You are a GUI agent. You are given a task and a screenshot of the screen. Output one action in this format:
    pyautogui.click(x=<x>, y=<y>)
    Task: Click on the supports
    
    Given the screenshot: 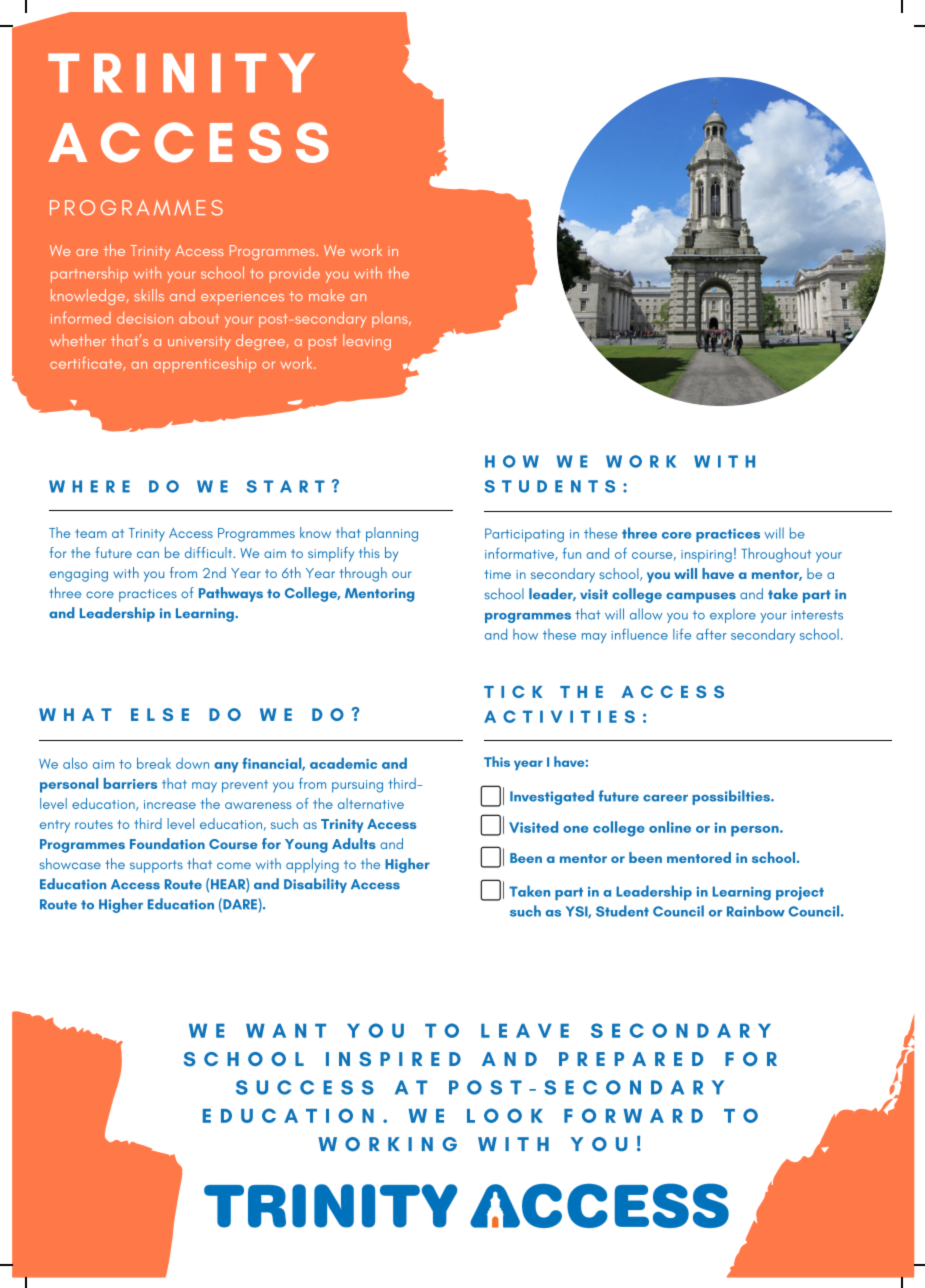 What is the action you would take?
    pyautogui.click(x=156, y=866)
